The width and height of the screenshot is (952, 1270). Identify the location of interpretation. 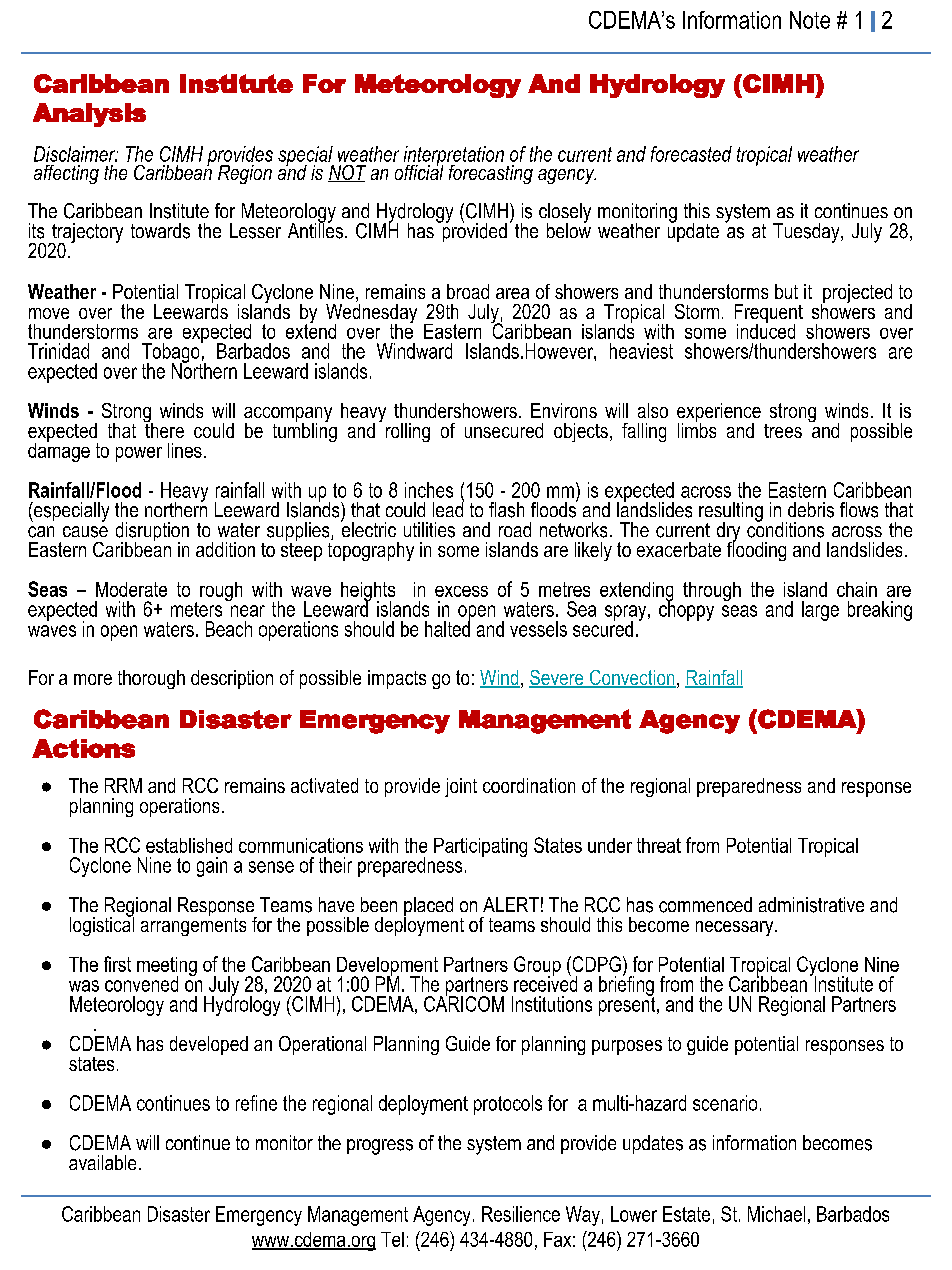
(454, 157).
